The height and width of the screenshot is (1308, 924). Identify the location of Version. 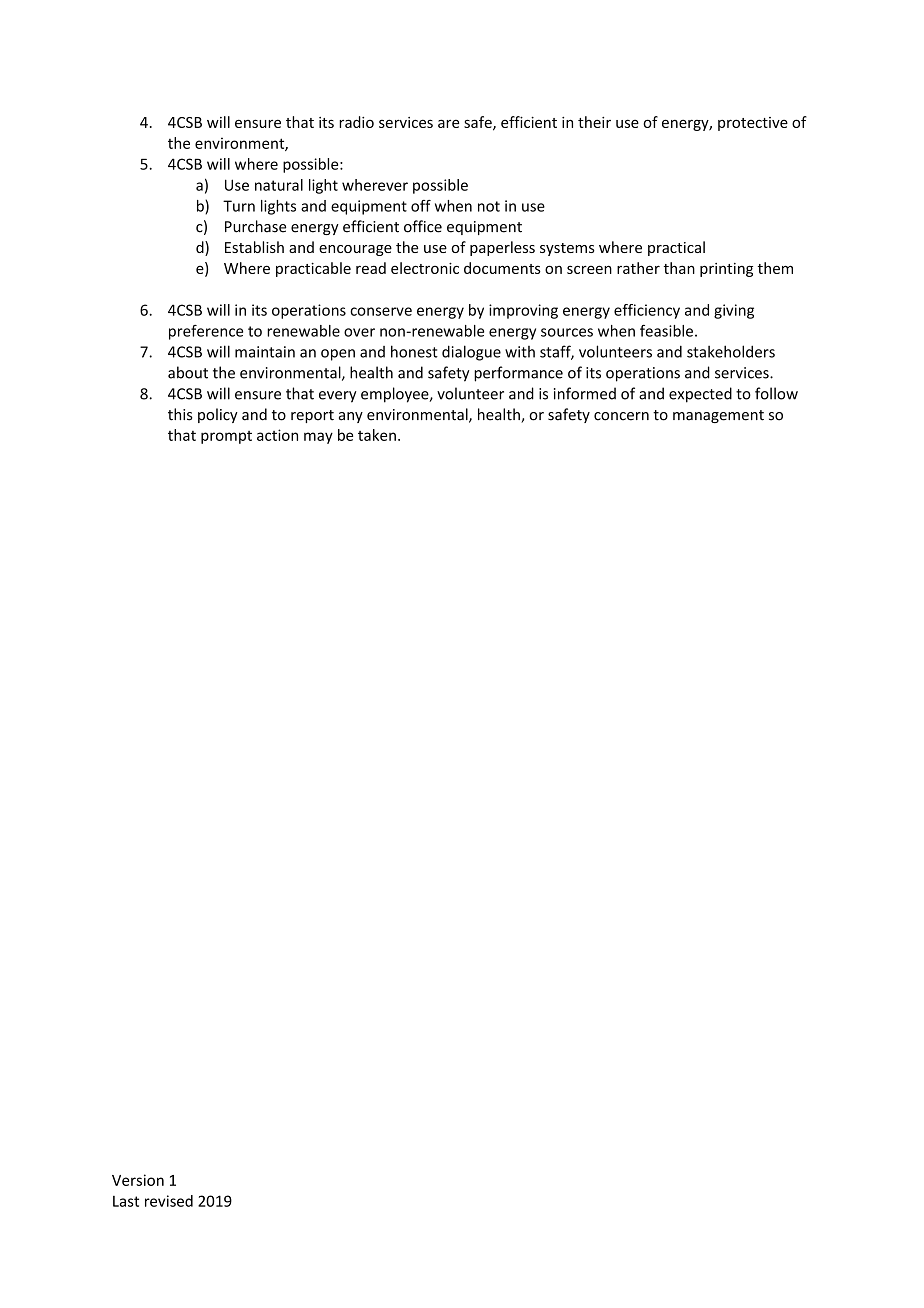
(138, 1180).
